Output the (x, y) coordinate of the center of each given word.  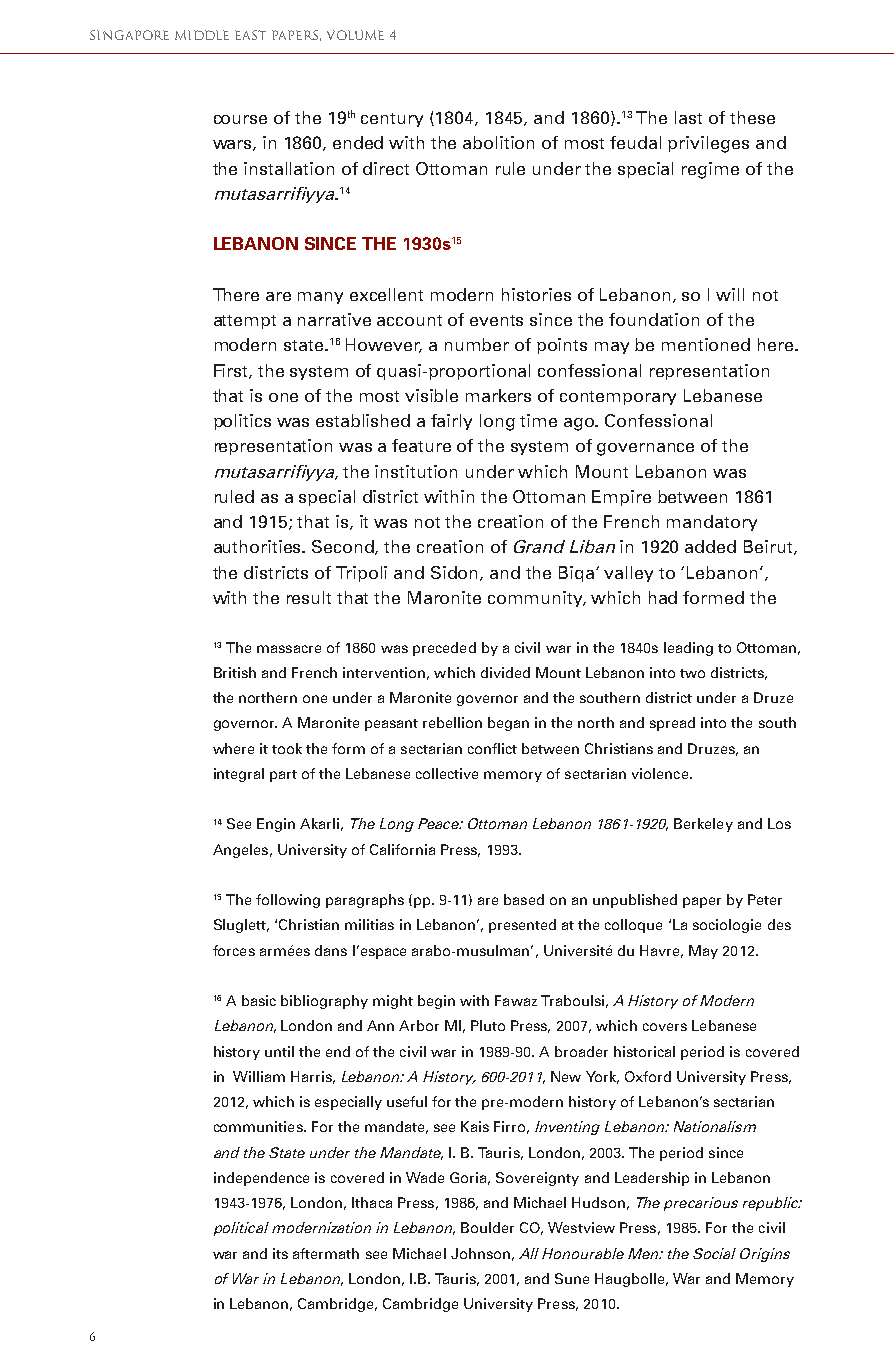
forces (234, 950)
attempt (245, 322)
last (688, 117)
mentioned (706, 344)
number (477, 344)
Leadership (652, 1179)
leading (688, 649)
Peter (765, 899)
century (392, 120)
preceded (444, 649)
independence (261, 1179)
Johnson (480, 1253)
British (235, 672)
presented (522, 926)
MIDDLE (202, 35)
